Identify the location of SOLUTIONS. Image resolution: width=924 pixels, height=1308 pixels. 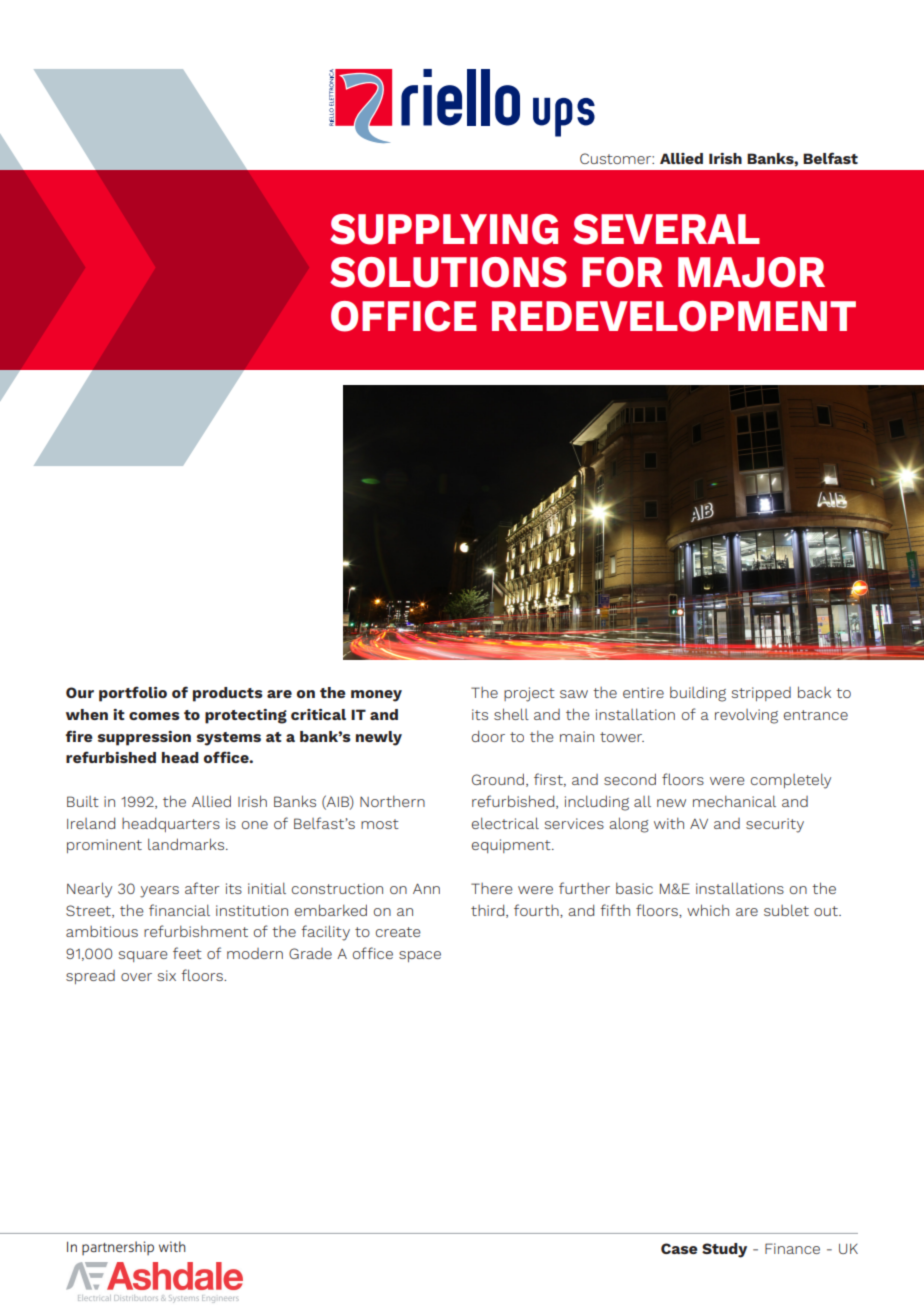
(448, 272).
